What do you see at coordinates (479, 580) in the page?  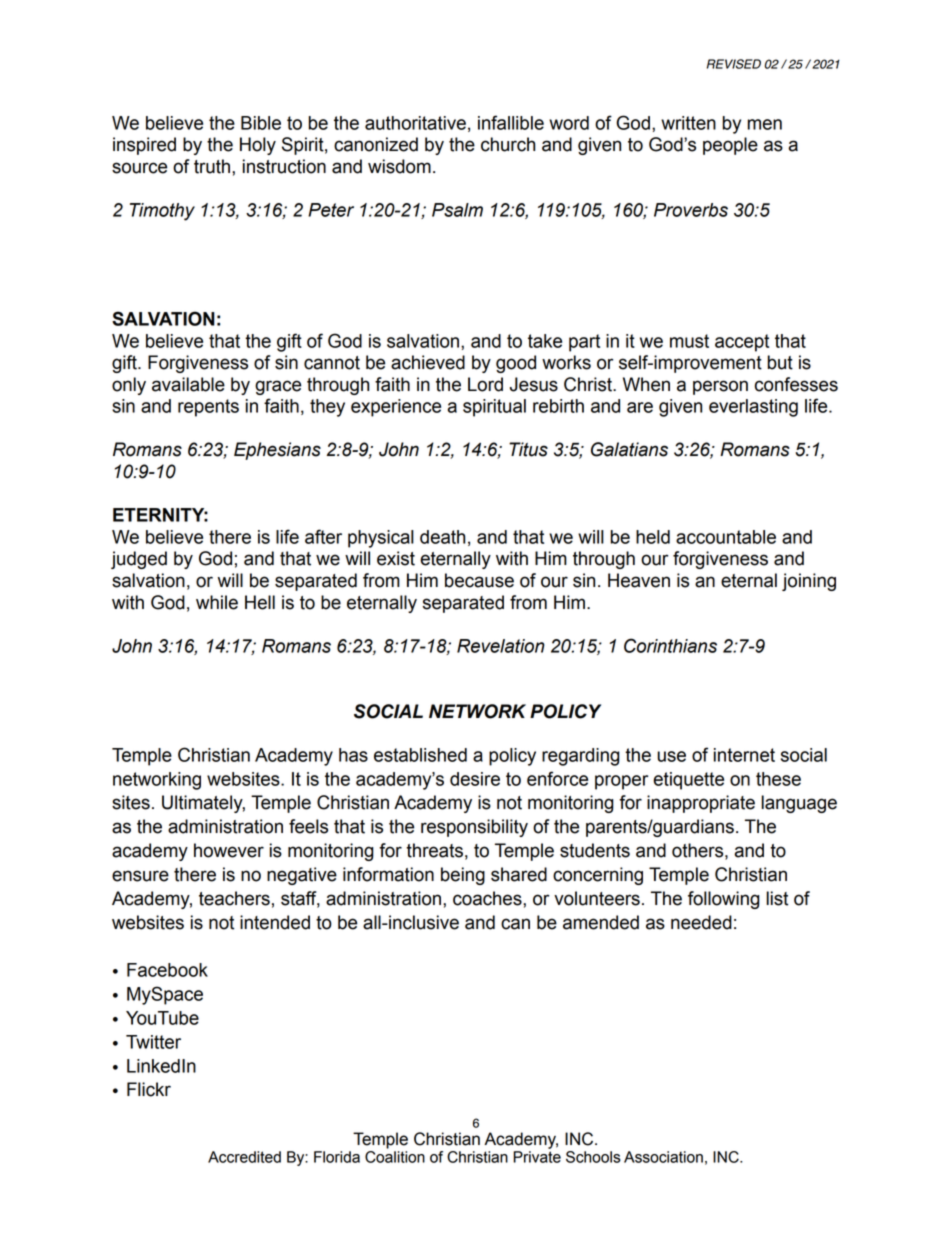 I see `because` at bounding box center [479, 580].
